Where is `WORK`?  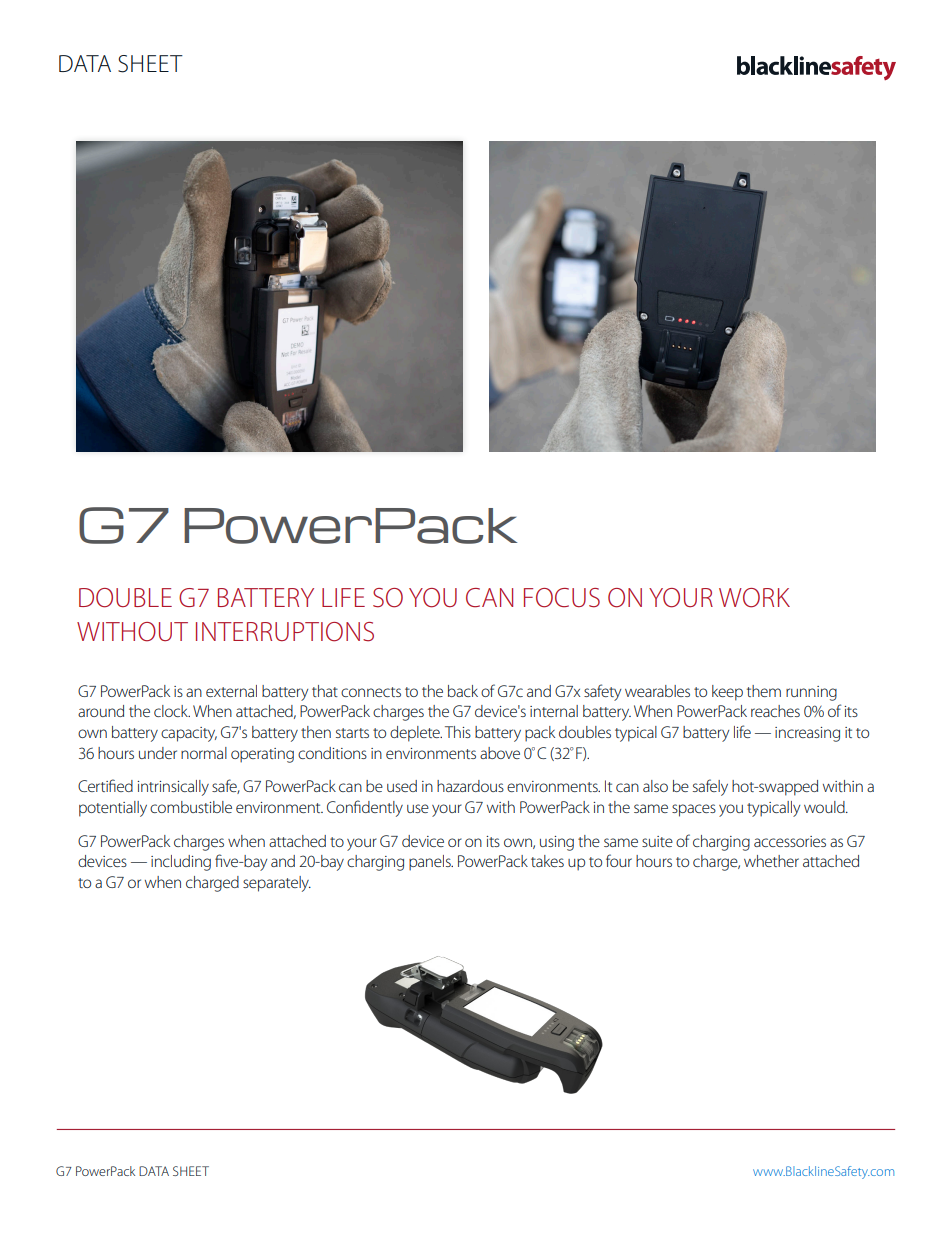 WORK is located at coordinates (754, 598).
